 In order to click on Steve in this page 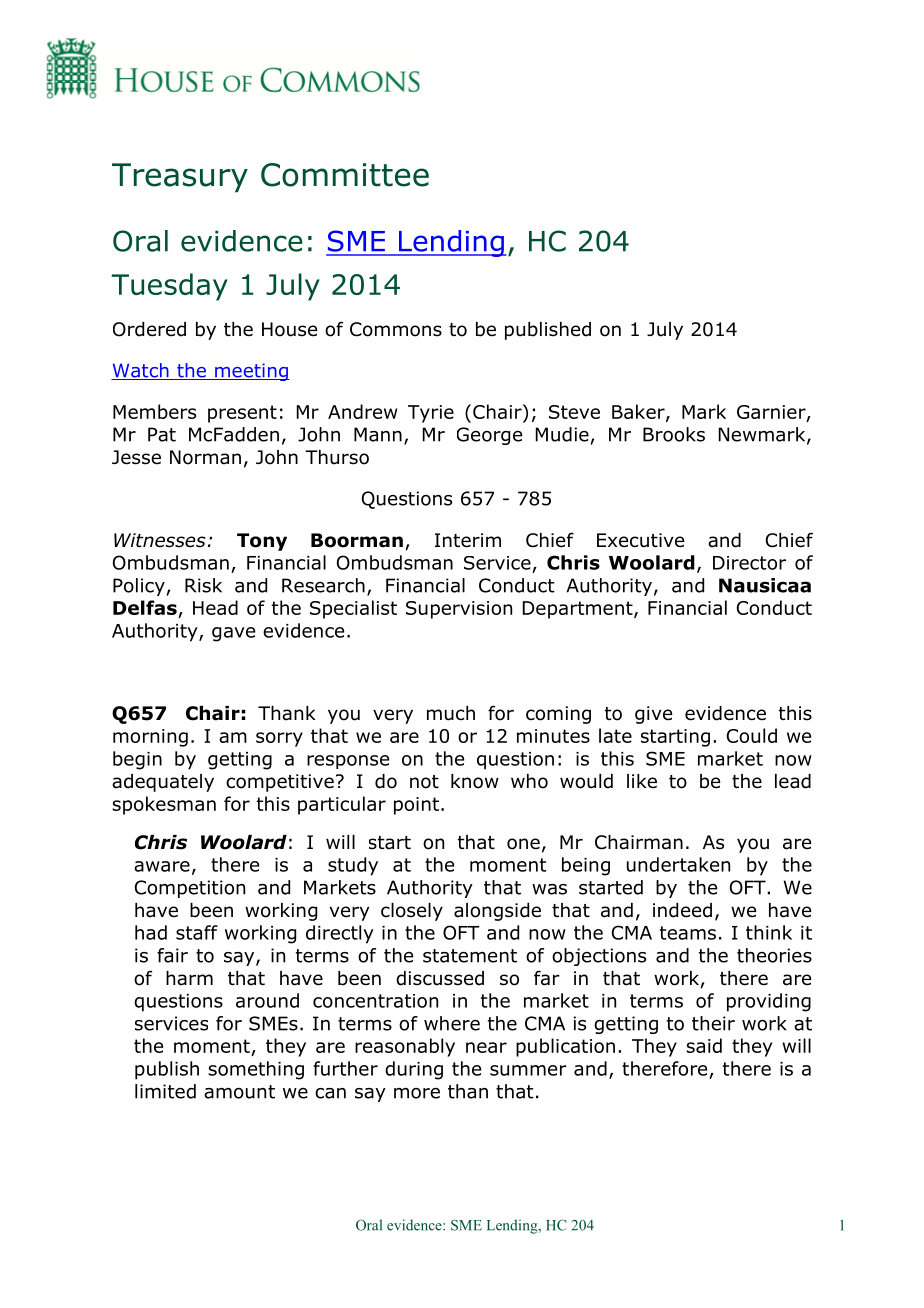, I will do `click(574, 412)`.
